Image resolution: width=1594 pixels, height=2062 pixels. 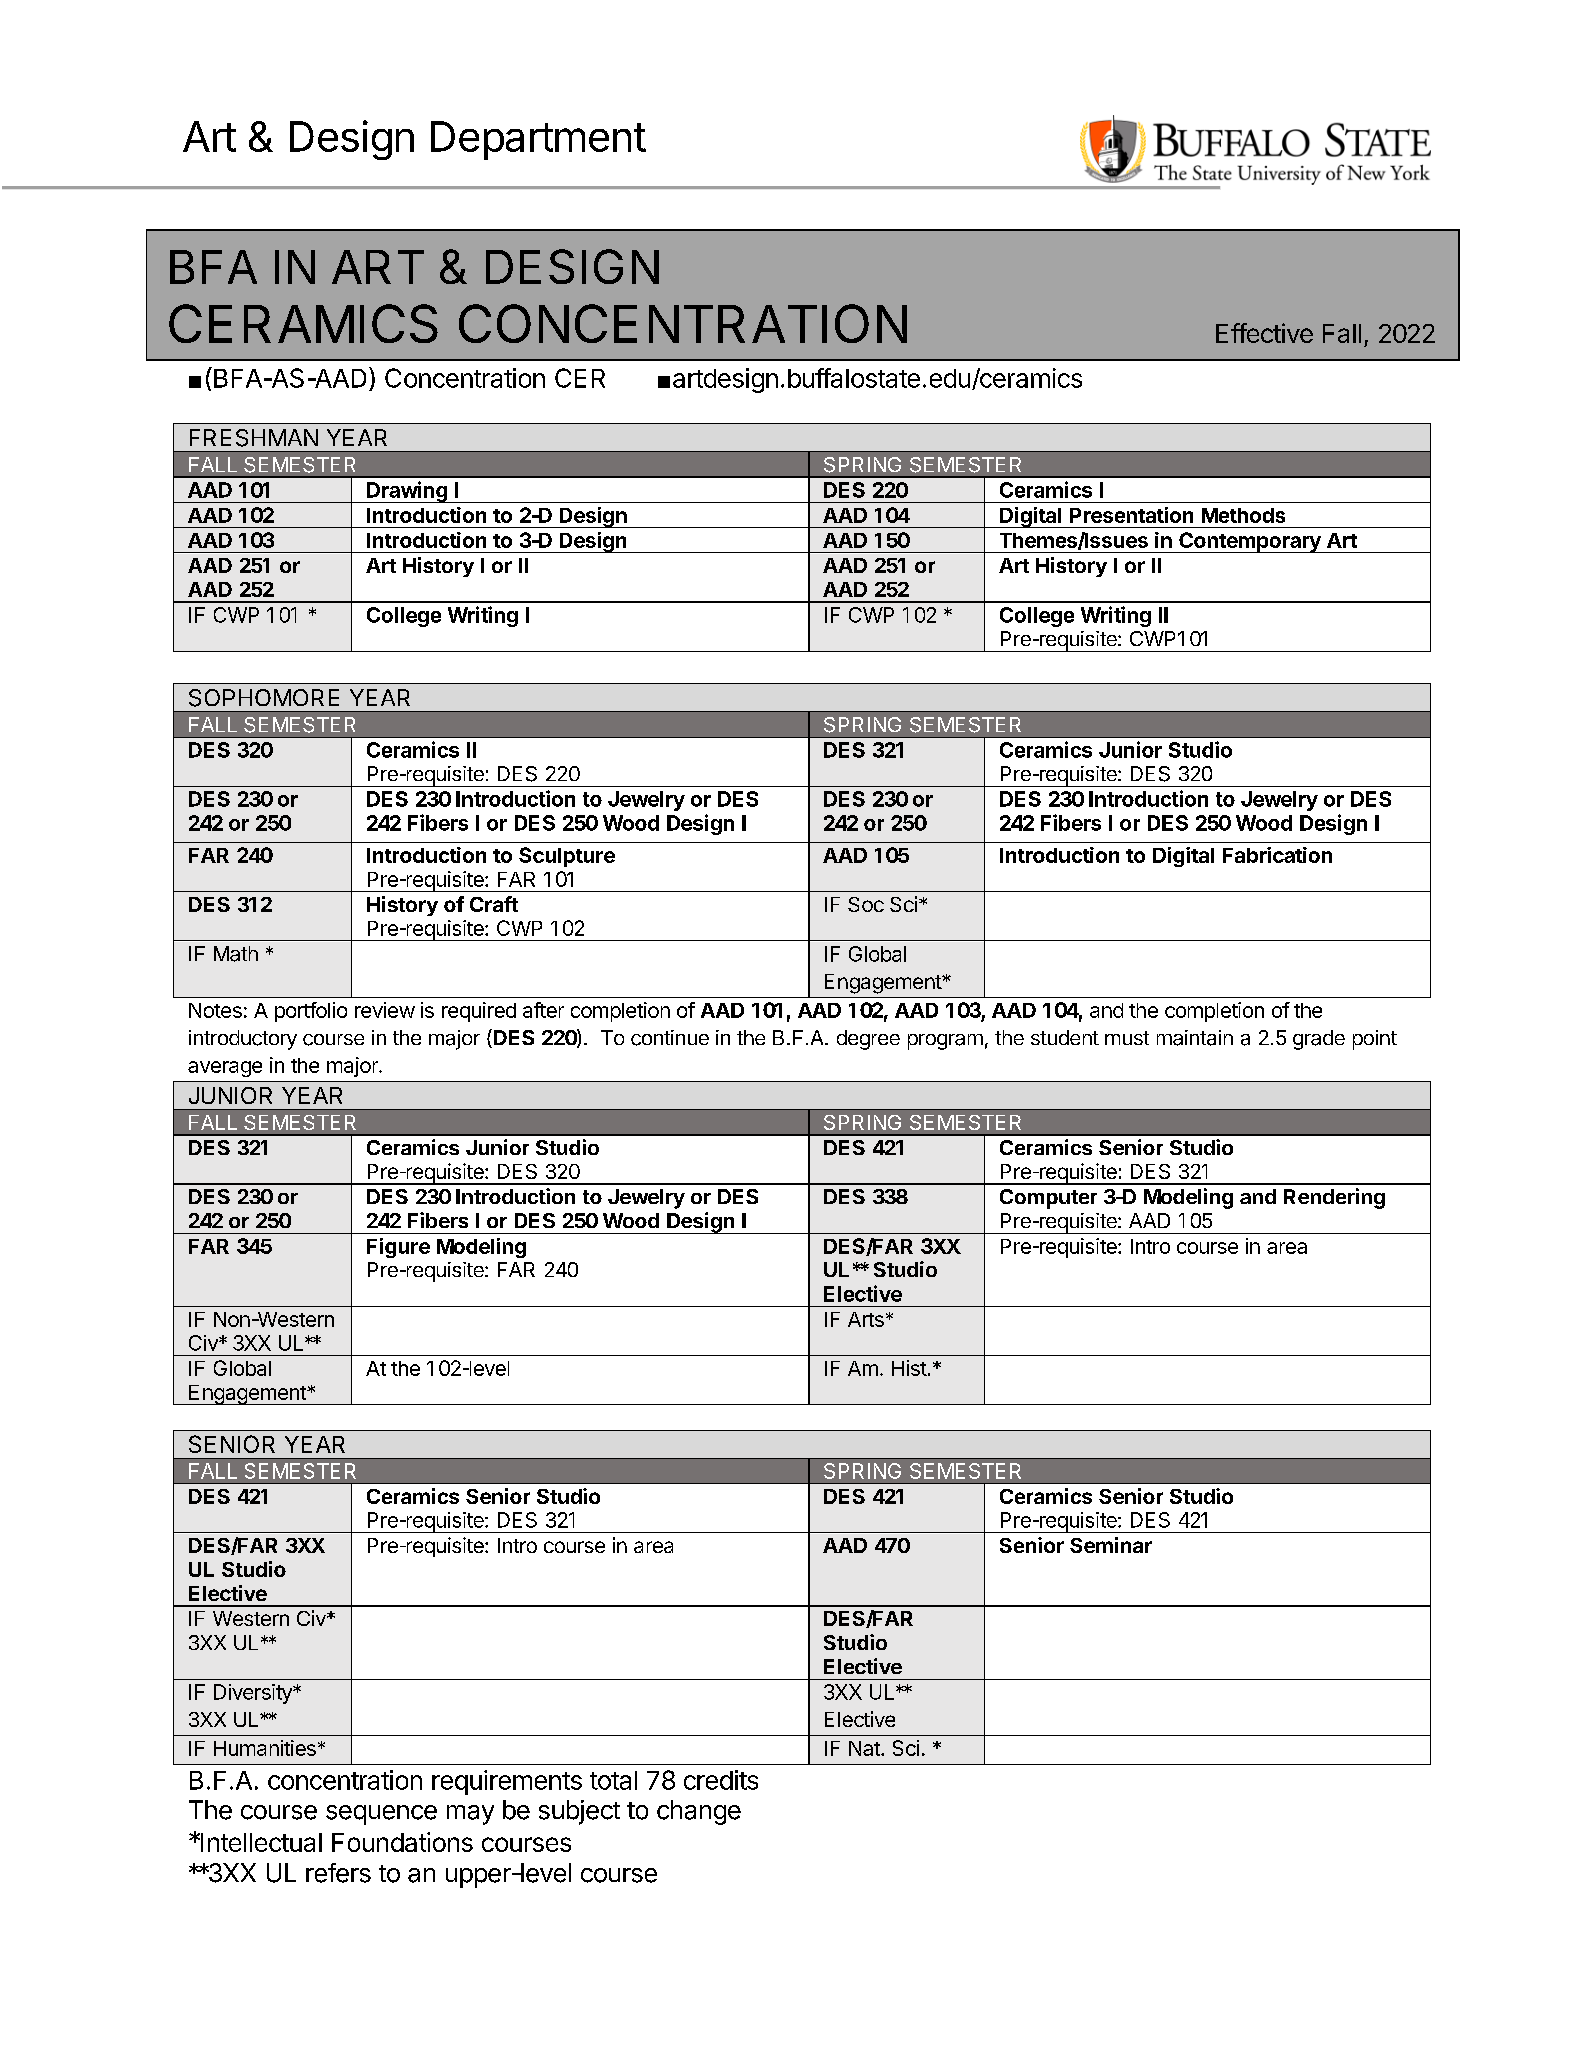 I want to click on Contemporary, so click(x=1250, y=542).
